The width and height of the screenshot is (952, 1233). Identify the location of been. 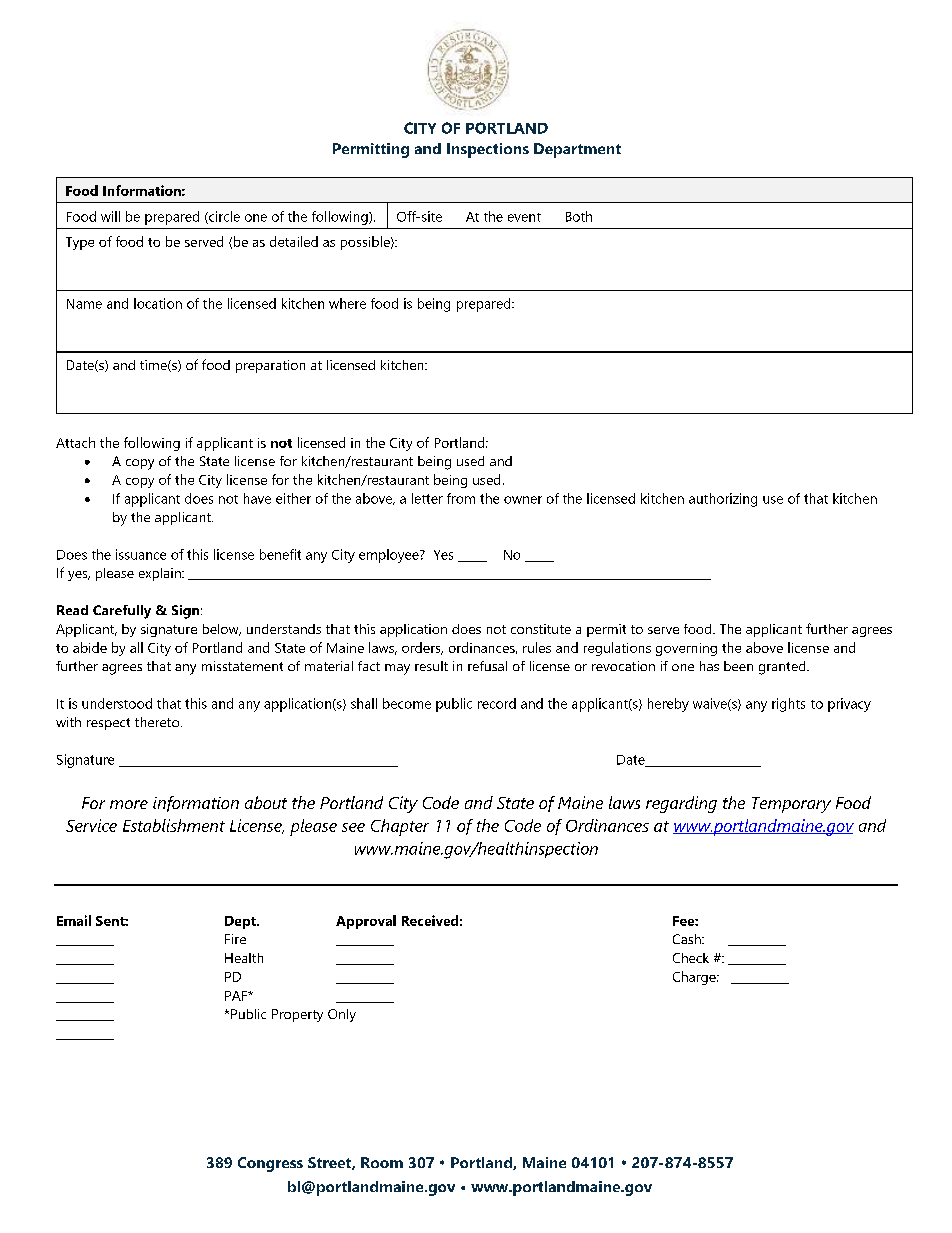
(738, 666).
